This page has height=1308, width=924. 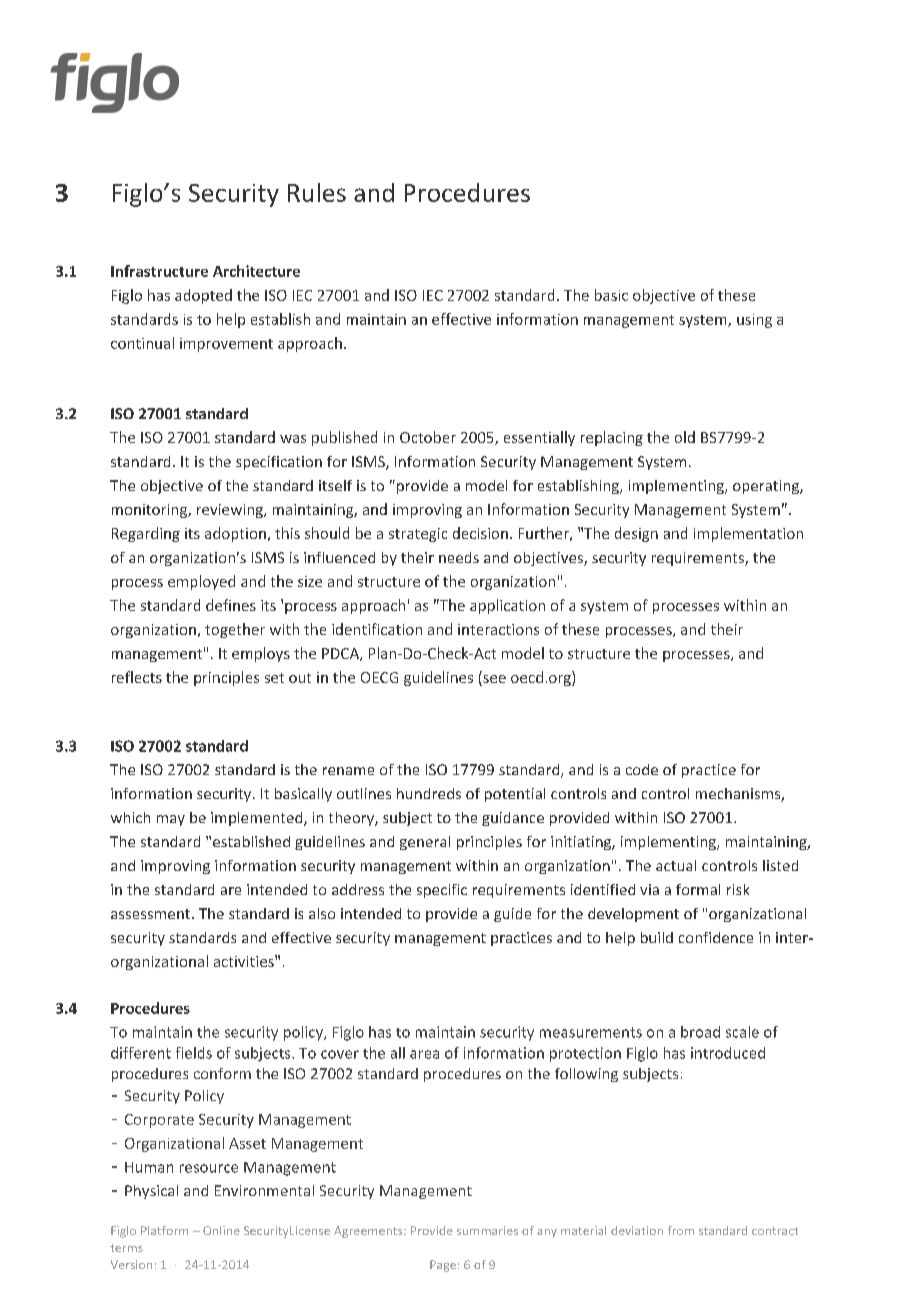 What do you see at coordinates (425, 843) in the page?
I see `general` at bounding box center [425, 843].
